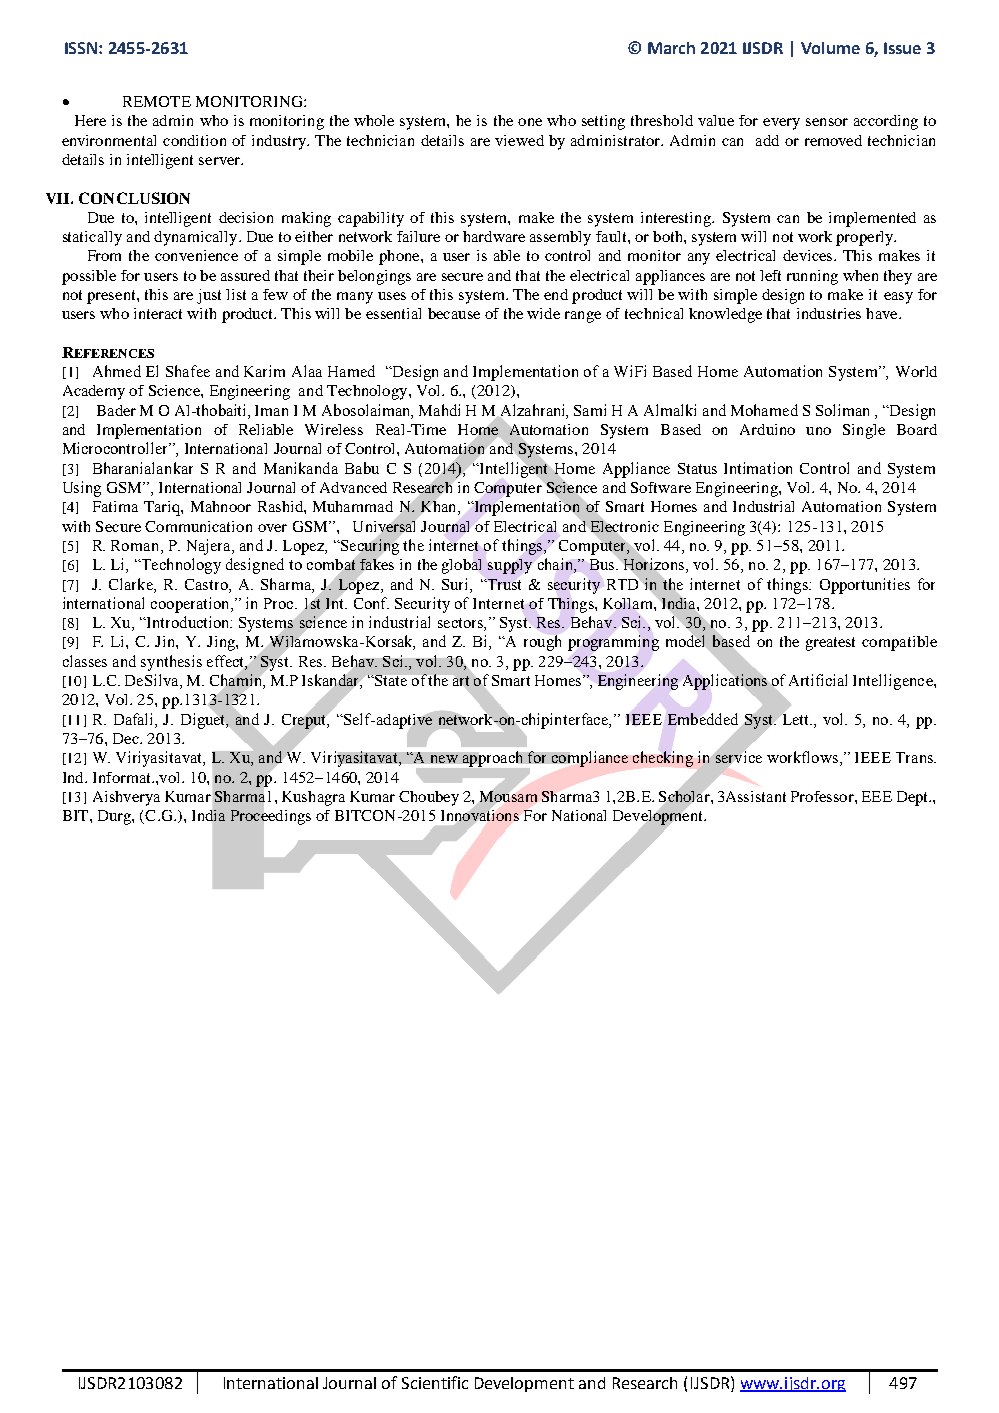 This document has width=999, height=1413. What do you see at coordinates (827, 122) in the document?
I see `sensor` at bounding box center [827, 122].
